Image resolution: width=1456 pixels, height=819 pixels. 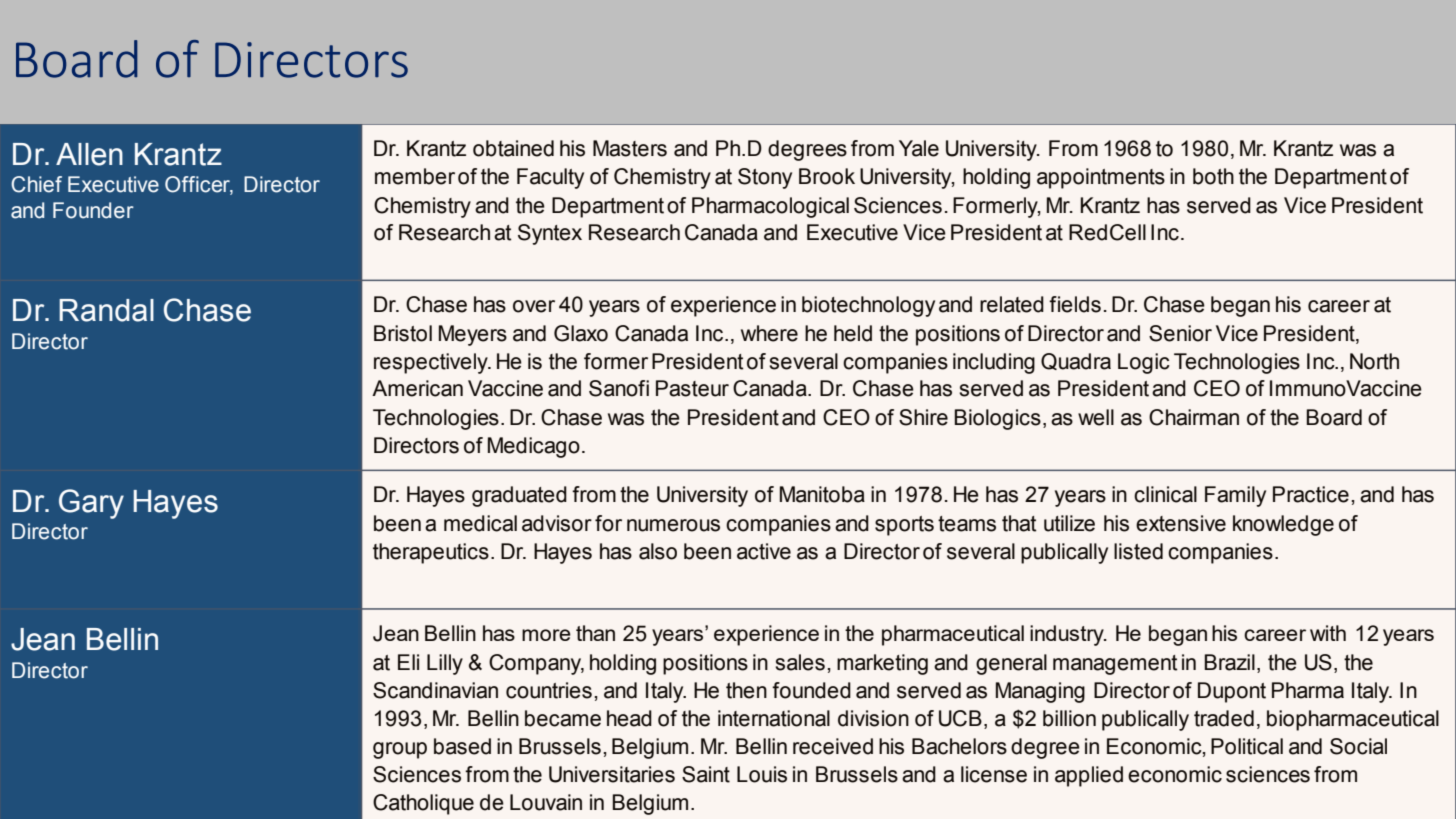 What do you see at coordinates (400, 750) in the page?
I see `group` at bounding box center [400, 750].
